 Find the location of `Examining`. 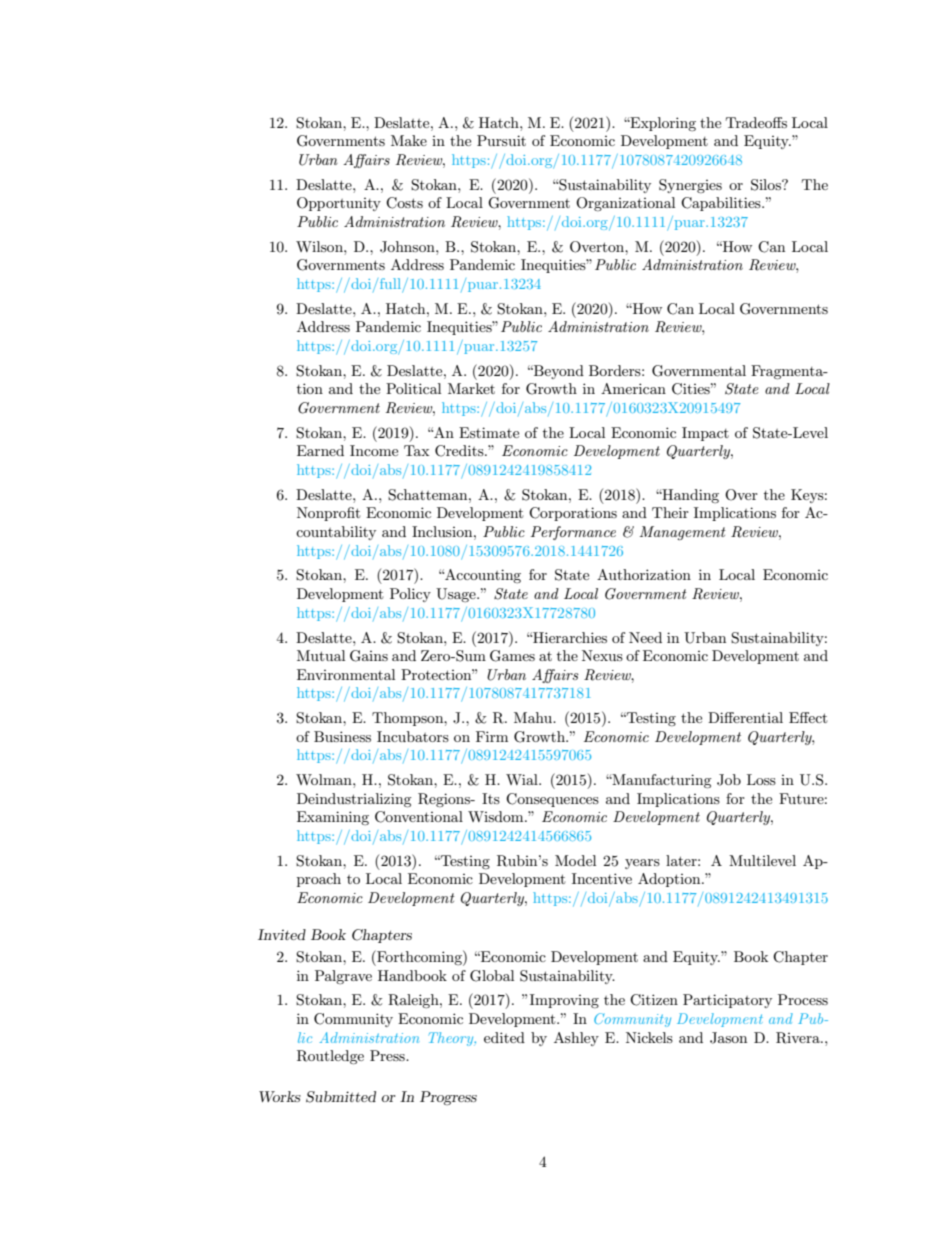

Examining is located at coordinates (333, 818).
